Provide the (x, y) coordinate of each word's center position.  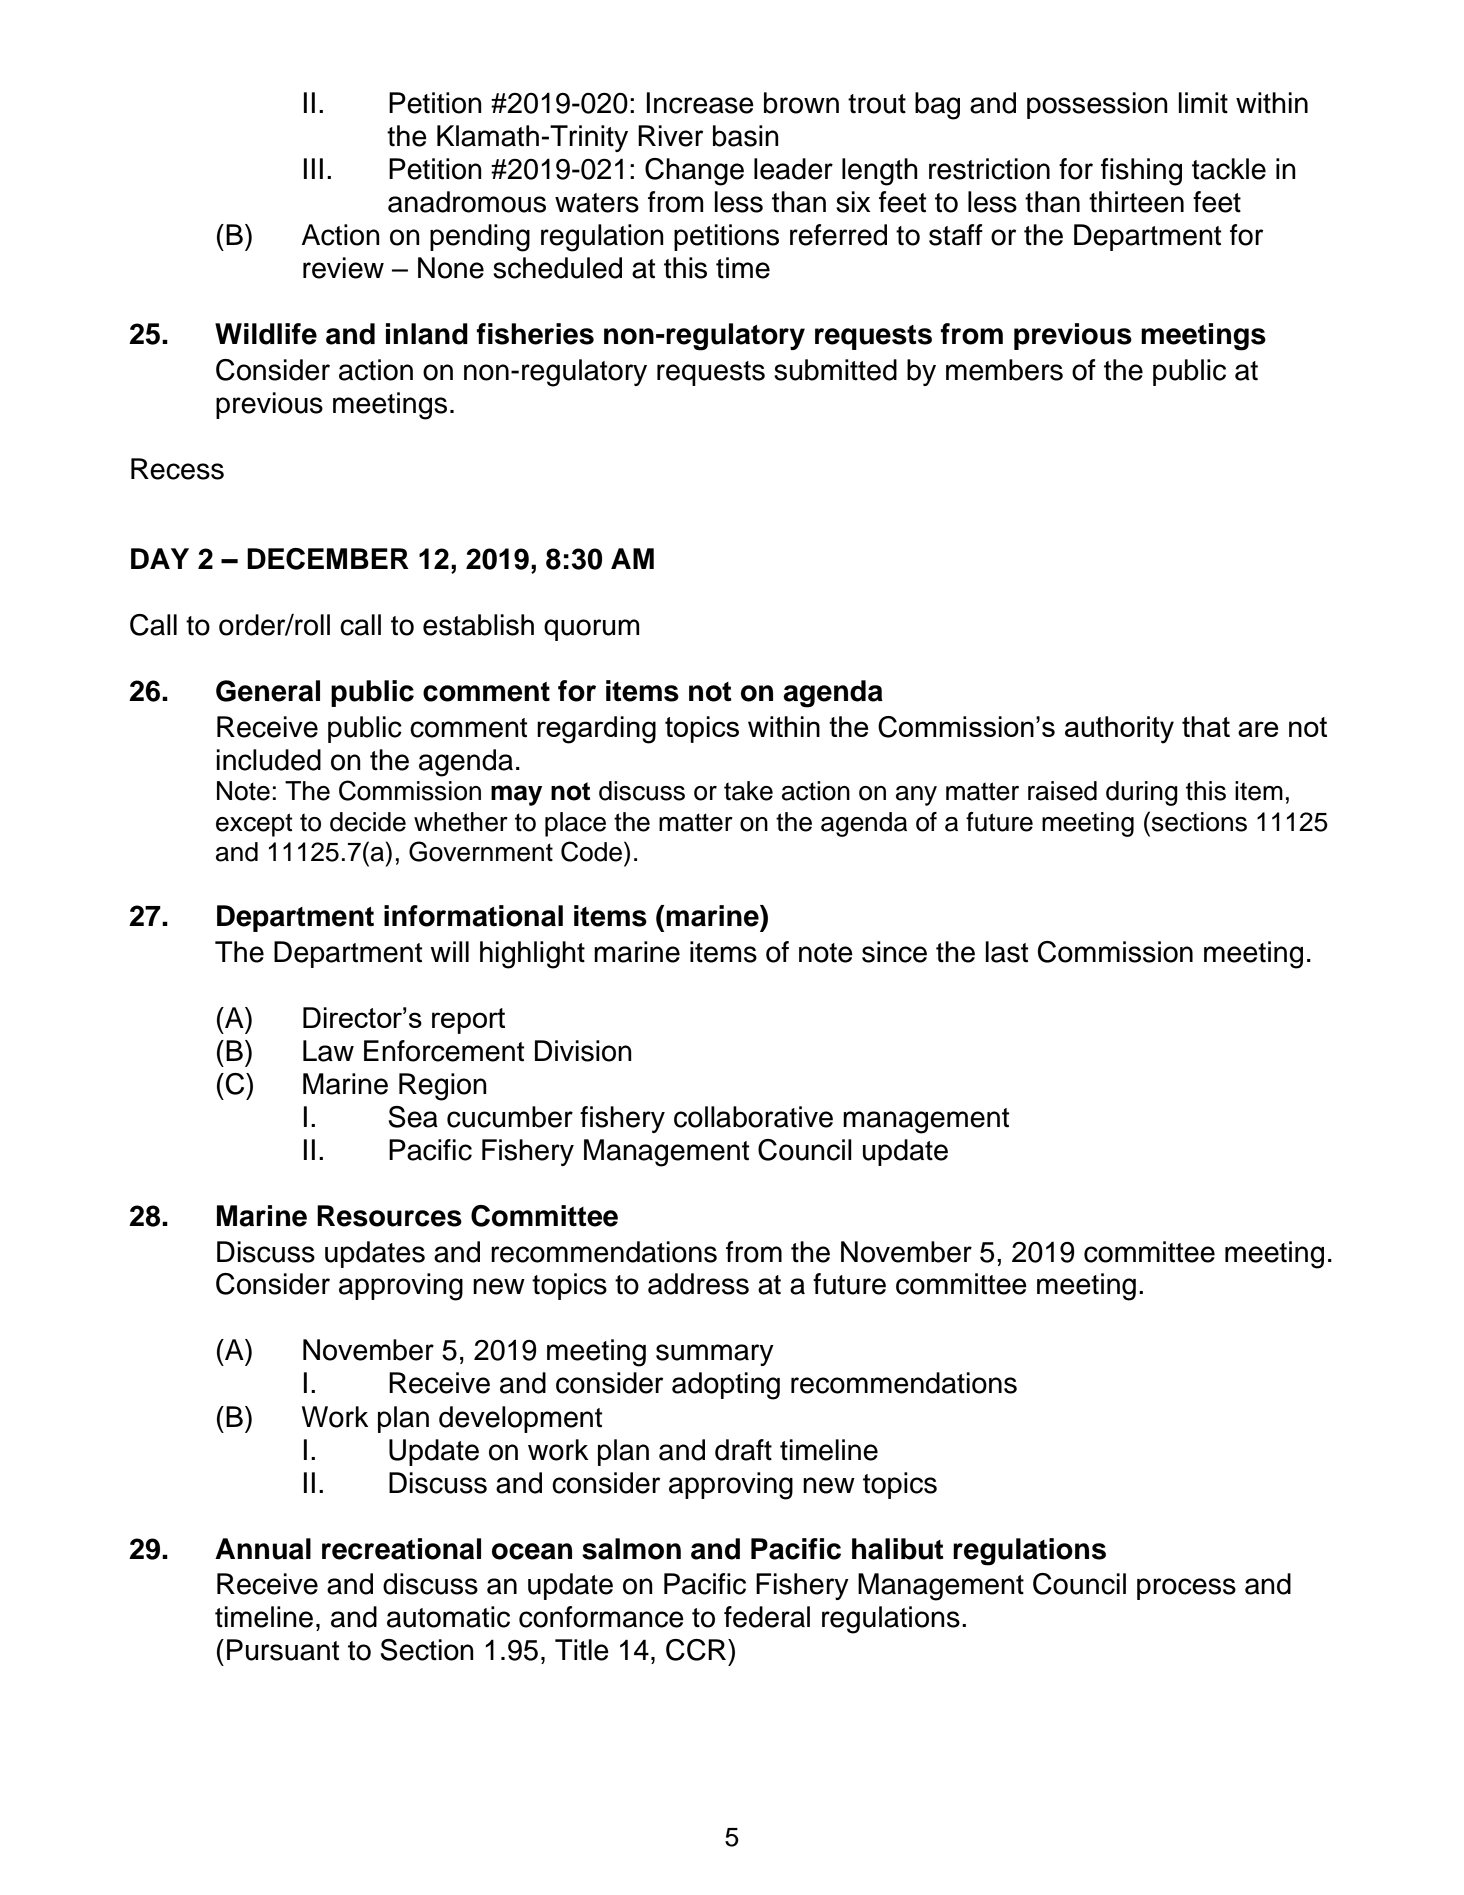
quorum (592, 630)
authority (1119, 730)
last (1006, 952)
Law (328, 1051)
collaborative (753, 1117)
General (268, 691)
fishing (1141, 172)
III (313, 168)
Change (694, 172)
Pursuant (283, 1650)
